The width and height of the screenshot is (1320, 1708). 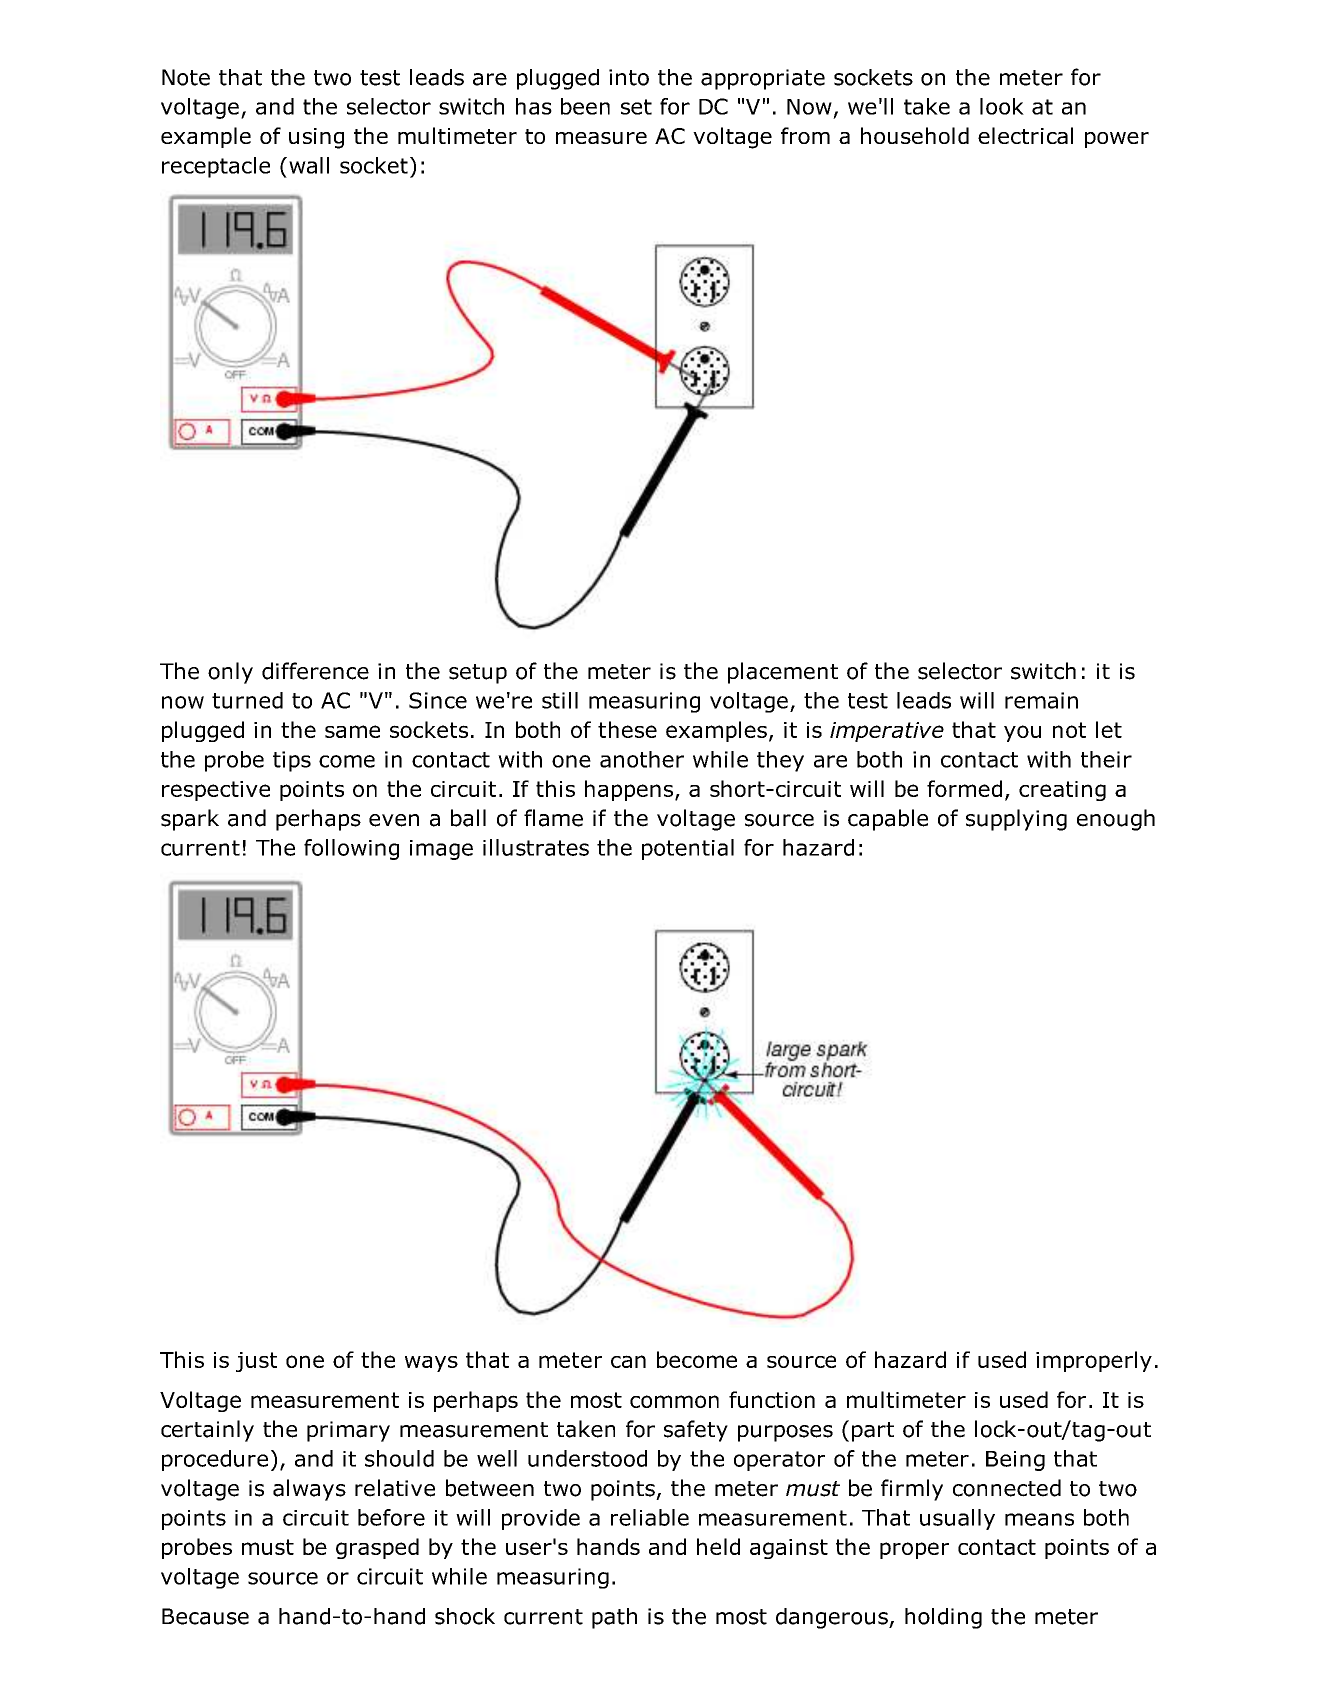 What do you see at coordinates (1039, 1519) in the screenshot?
I see `means` at bounding box center [1039, 1519].
